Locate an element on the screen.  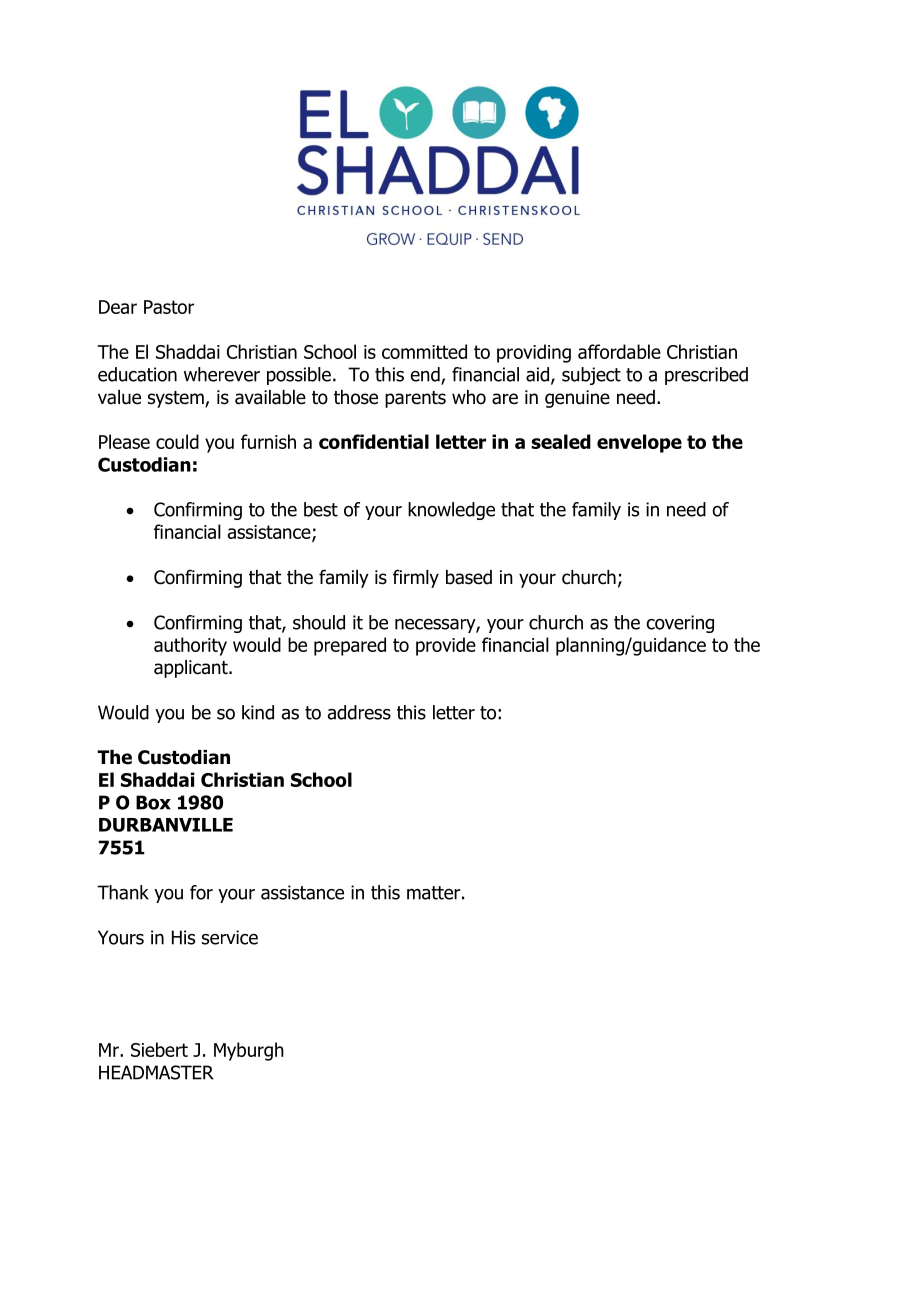
Pastor is located at coordinates (169, 307).
